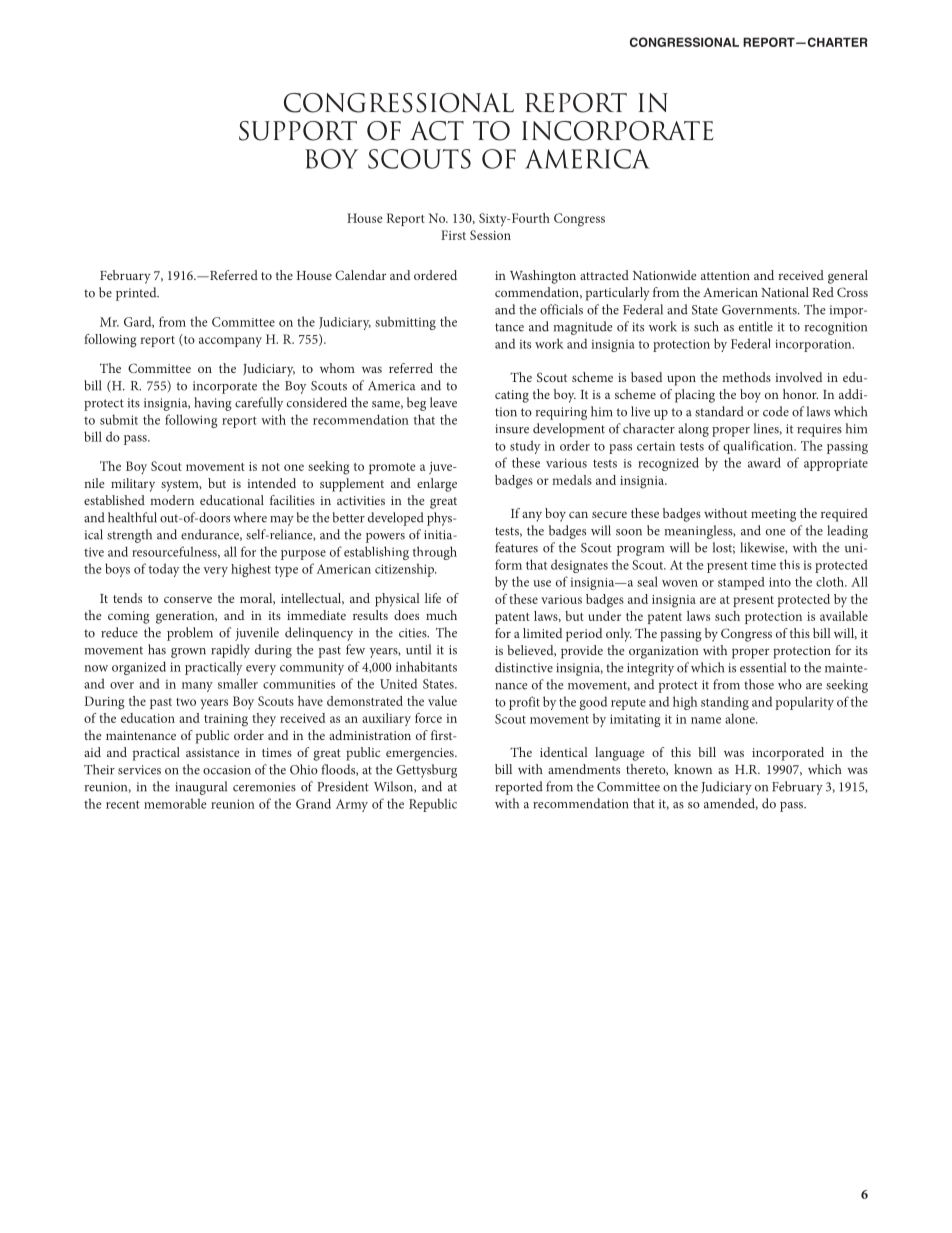 This document has width=952, height=1233. Describe the element at coordinates (188, 653) in the document. I see `grown` at that location.
